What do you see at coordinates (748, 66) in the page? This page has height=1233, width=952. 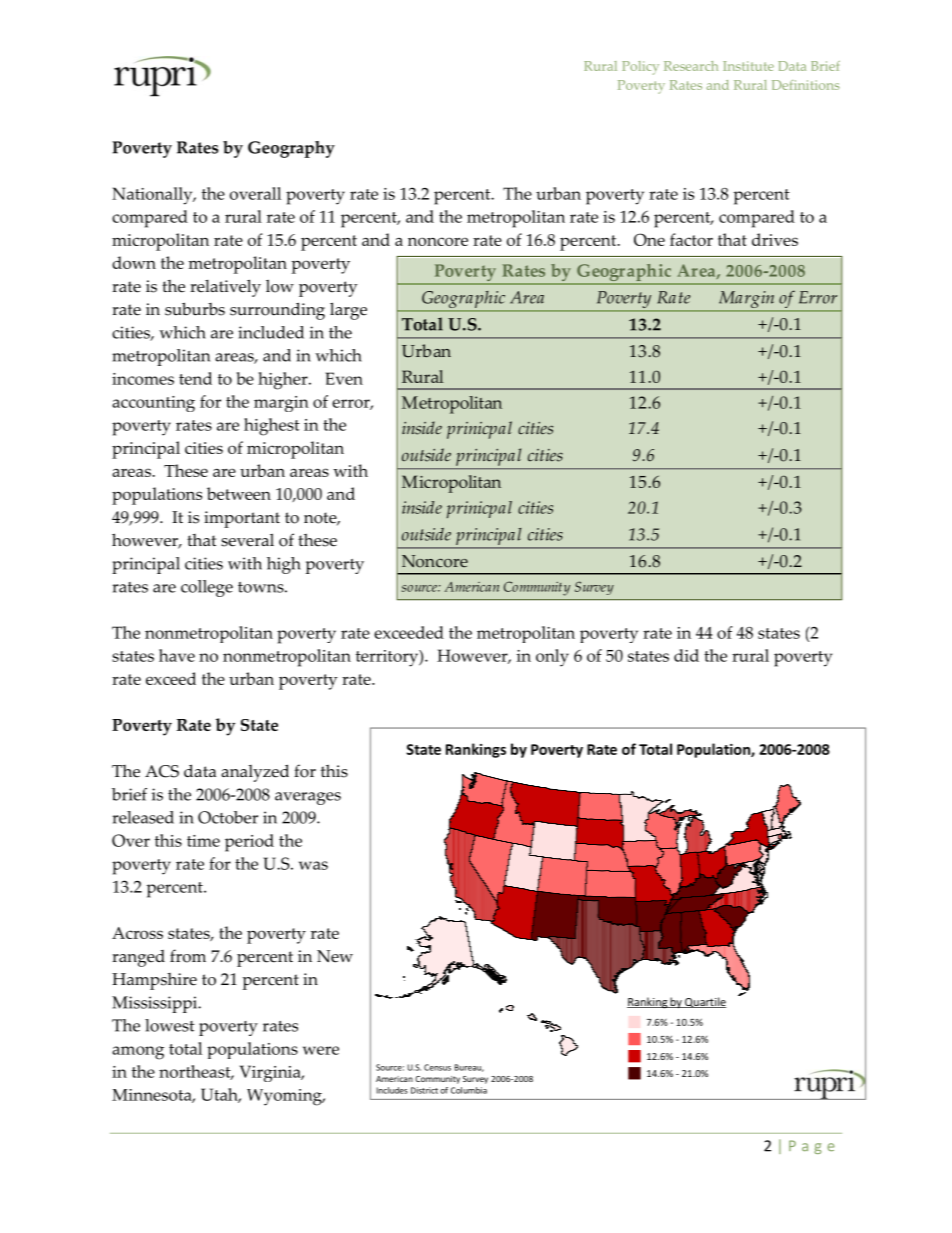 I see `Institute` at bounding box center [748, 66].
